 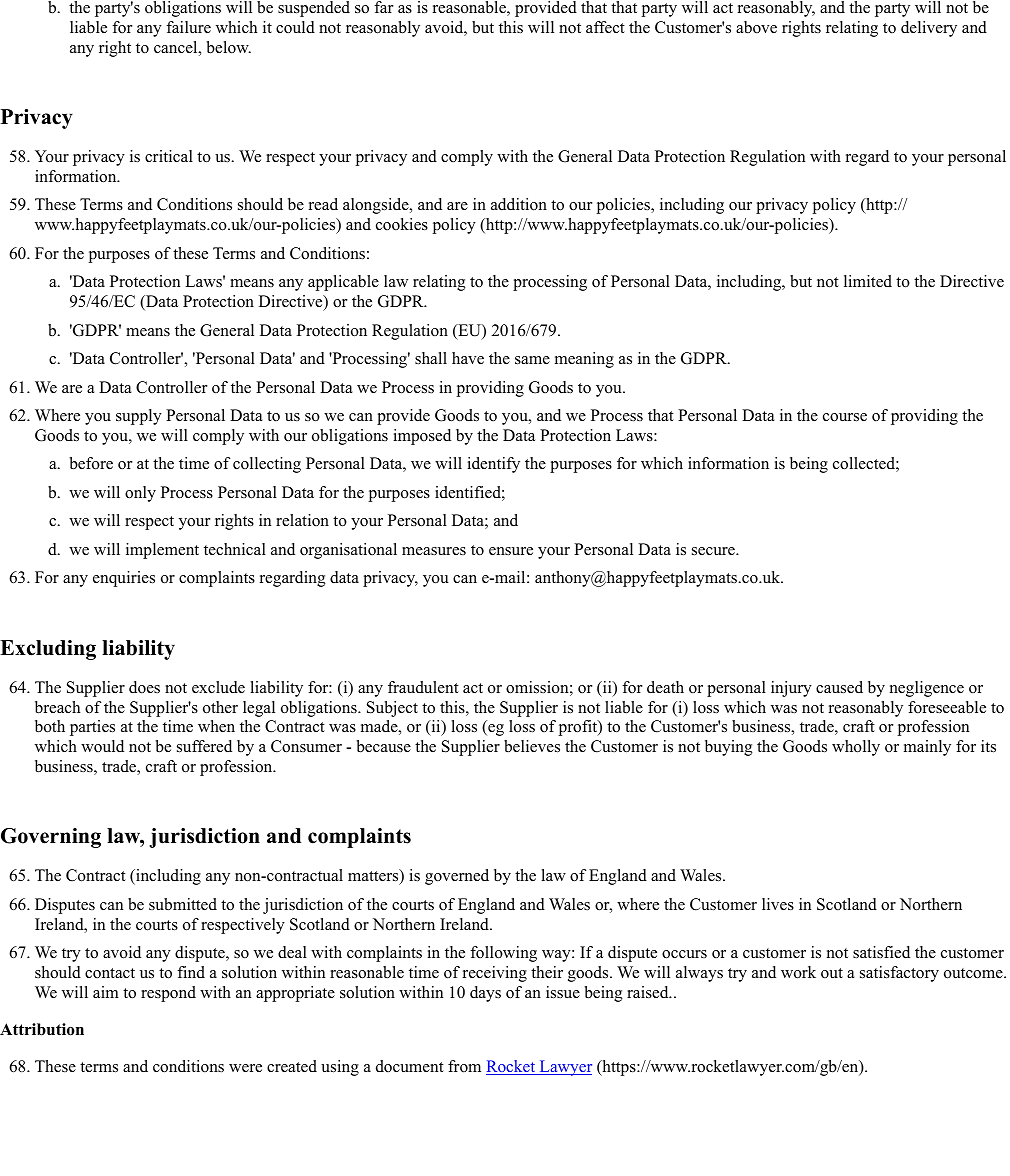 I want to click on affect, so click(x=605, y=27).
